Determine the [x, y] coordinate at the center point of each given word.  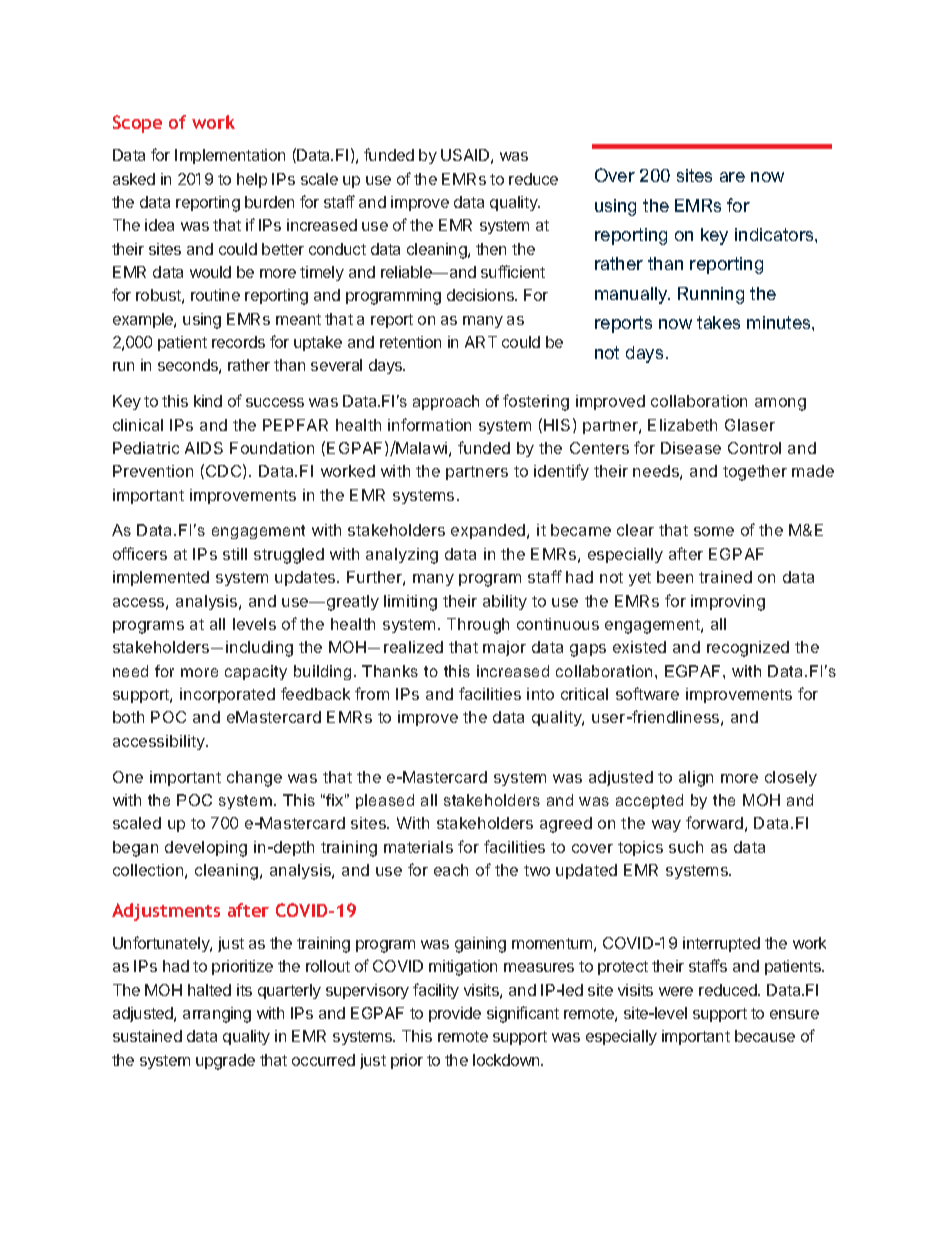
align [696, 779]
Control [754, 448]
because [765, 1036]
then [491, 249]
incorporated [227, 695]
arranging [217, 1015]
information [429, 424]
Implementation [230, 156]
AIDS [204, 448]
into [540, 694]
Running [711, 295]
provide [455, 1014]
